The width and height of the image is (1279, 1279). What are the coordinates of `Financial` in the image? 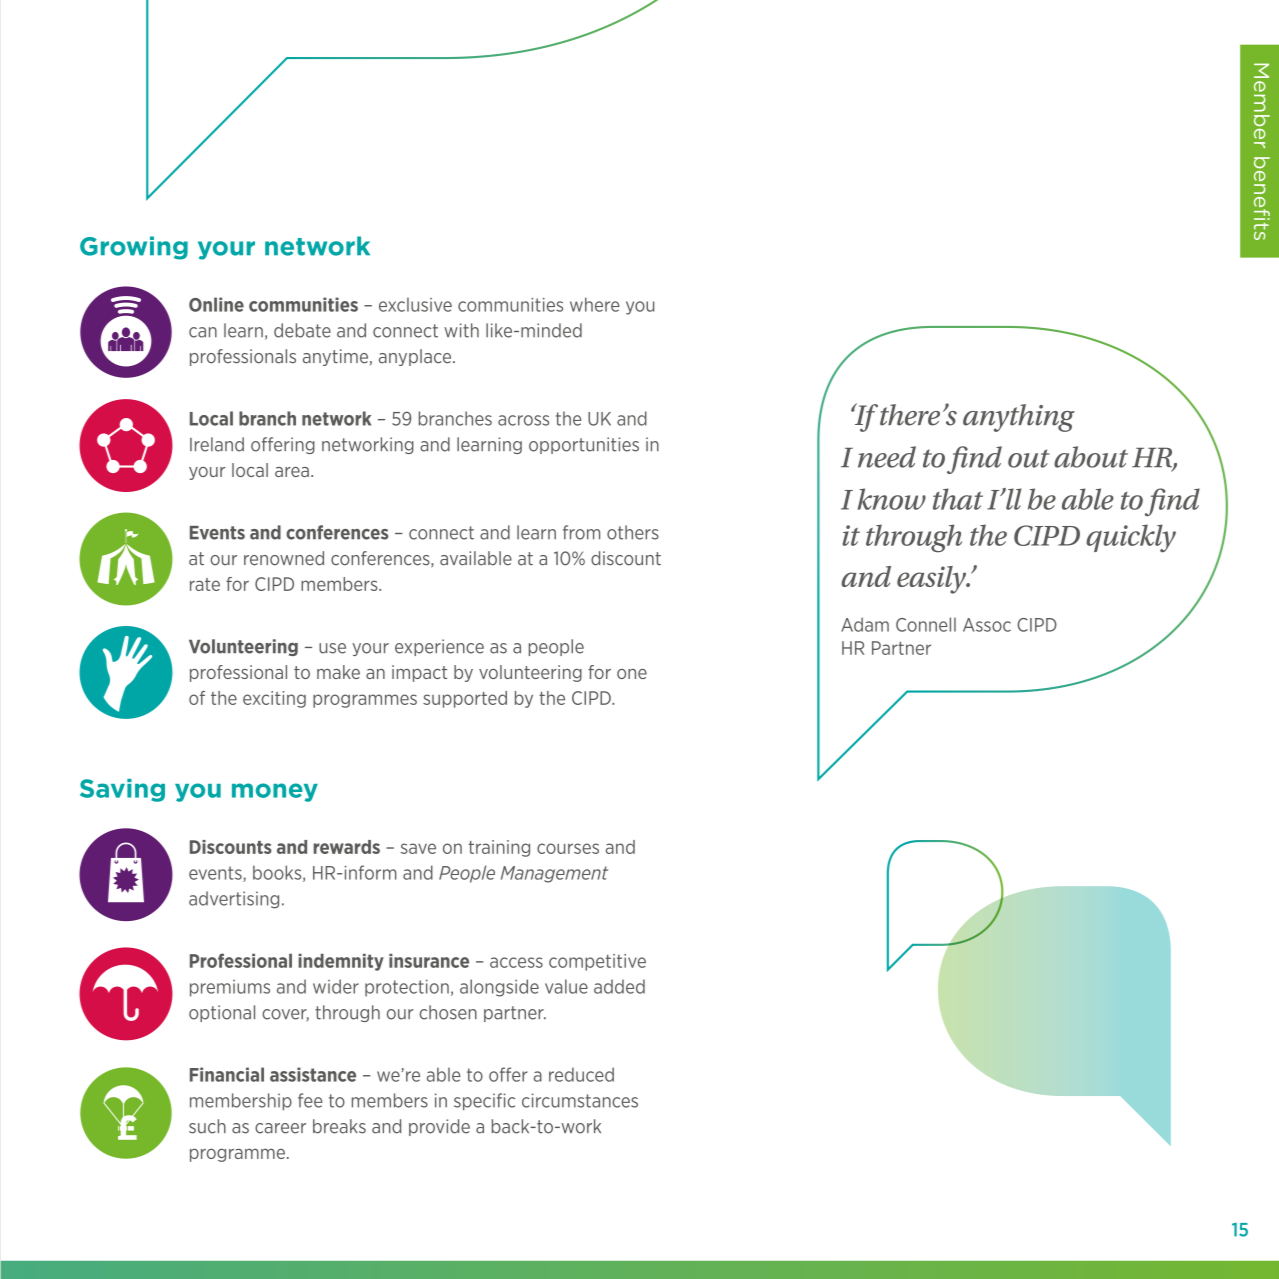 It's located at (227, 1074).
